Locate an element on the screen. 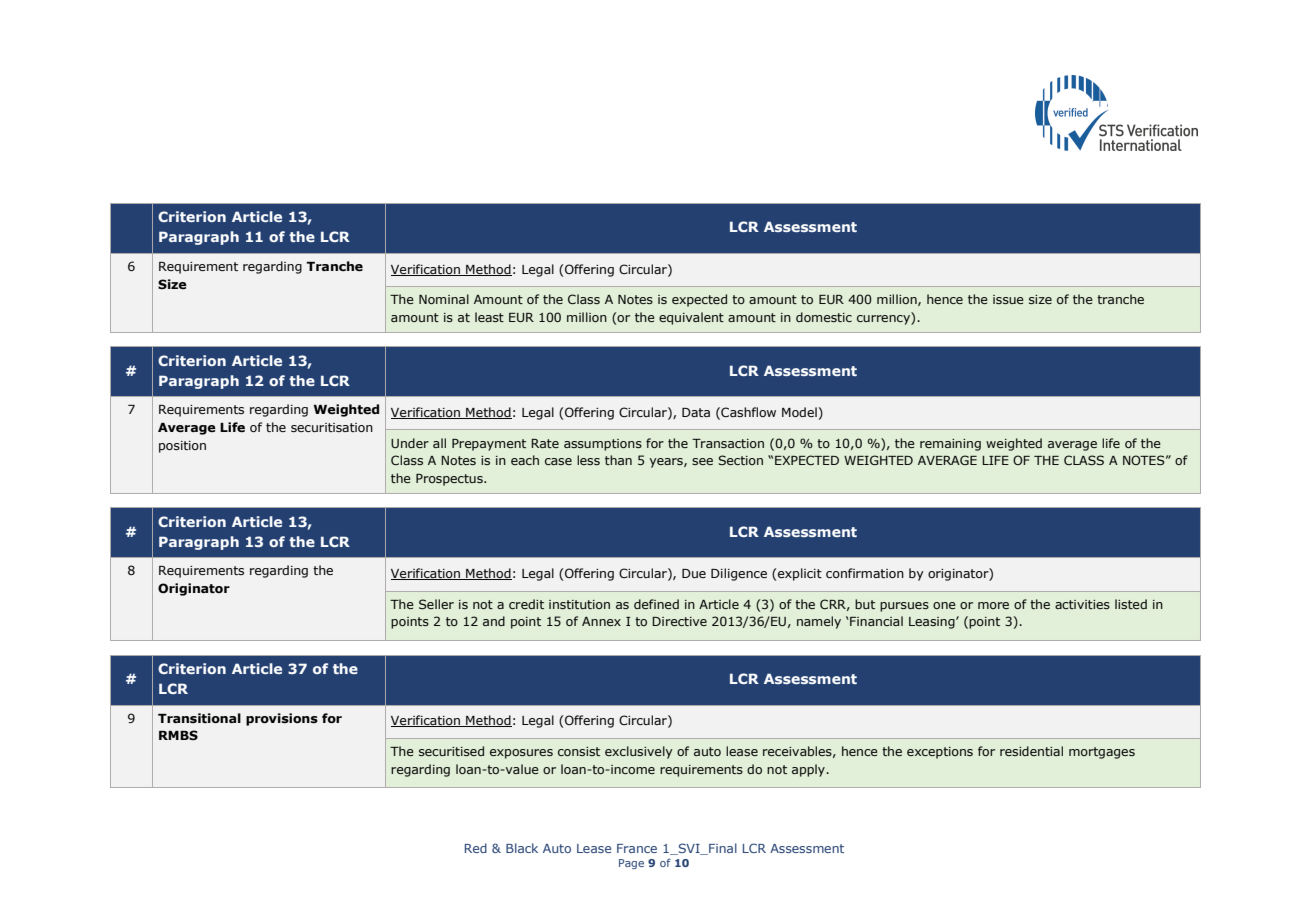  Due is located at coordinates (694, 573).
